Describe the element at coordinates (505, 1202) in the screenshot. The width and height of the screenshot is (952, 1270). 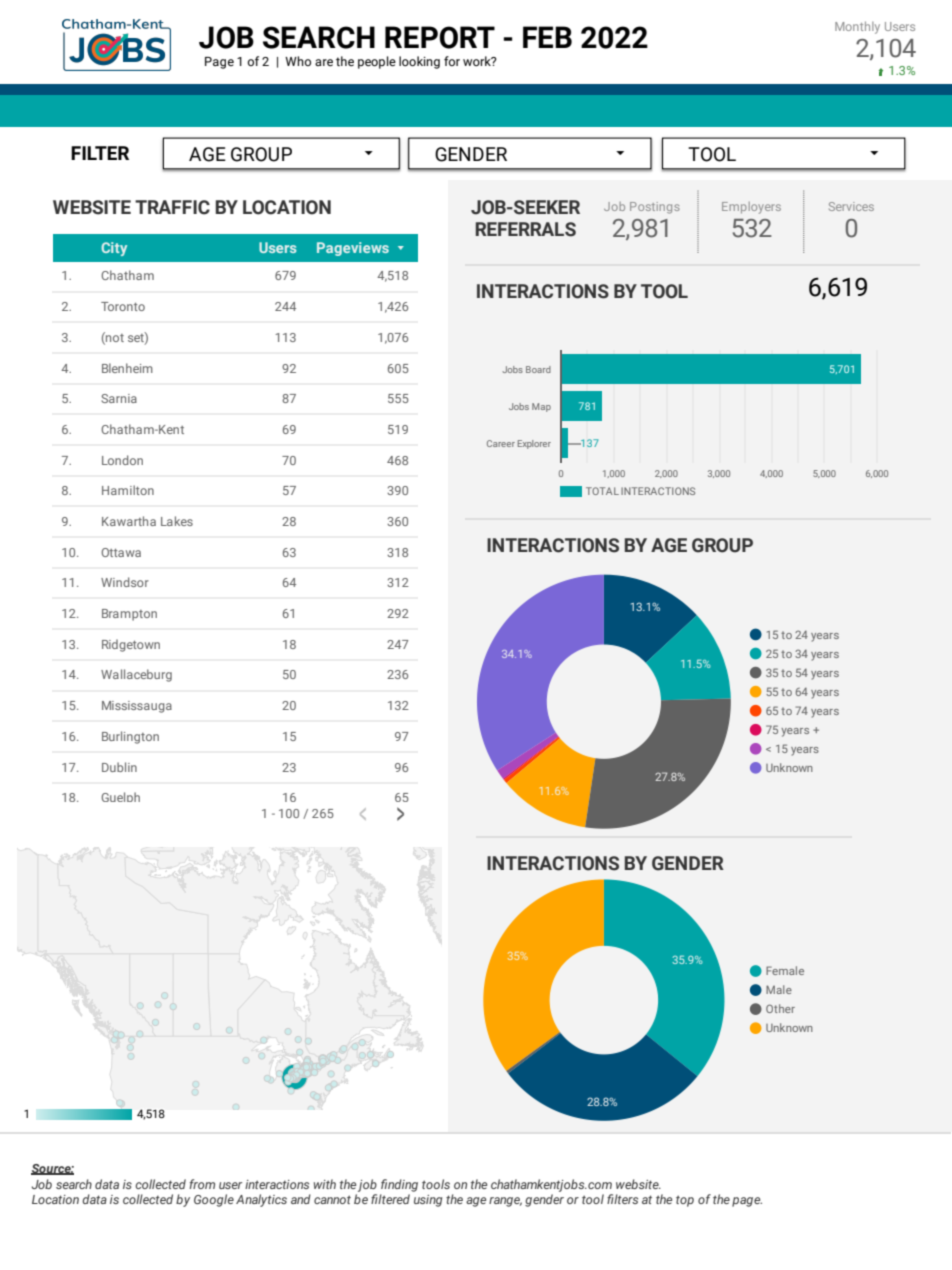
I see `range` at that location.
